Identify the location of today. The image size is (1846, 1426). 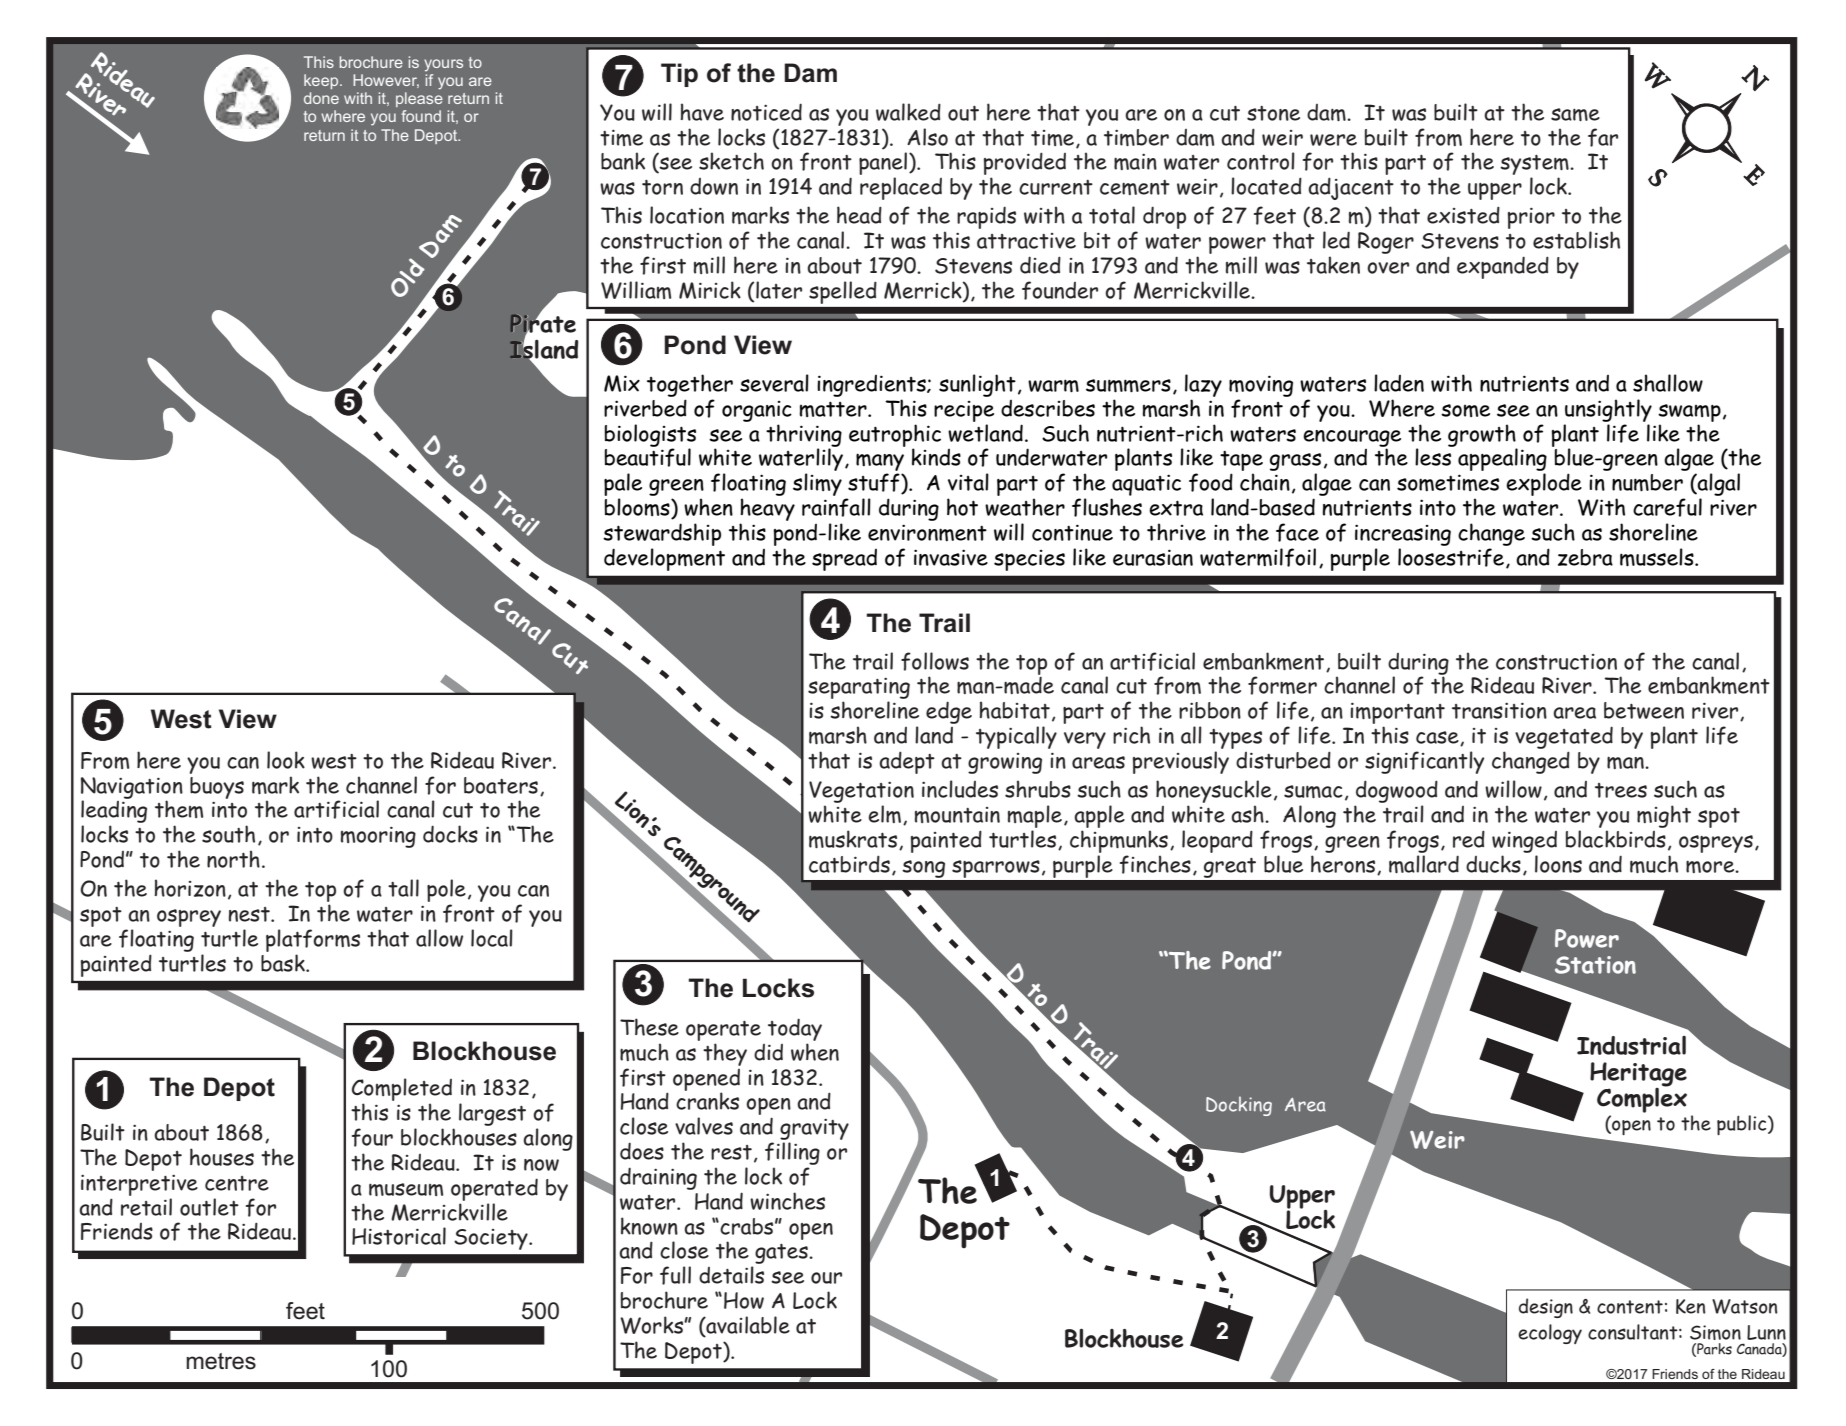
(795, 1029).
